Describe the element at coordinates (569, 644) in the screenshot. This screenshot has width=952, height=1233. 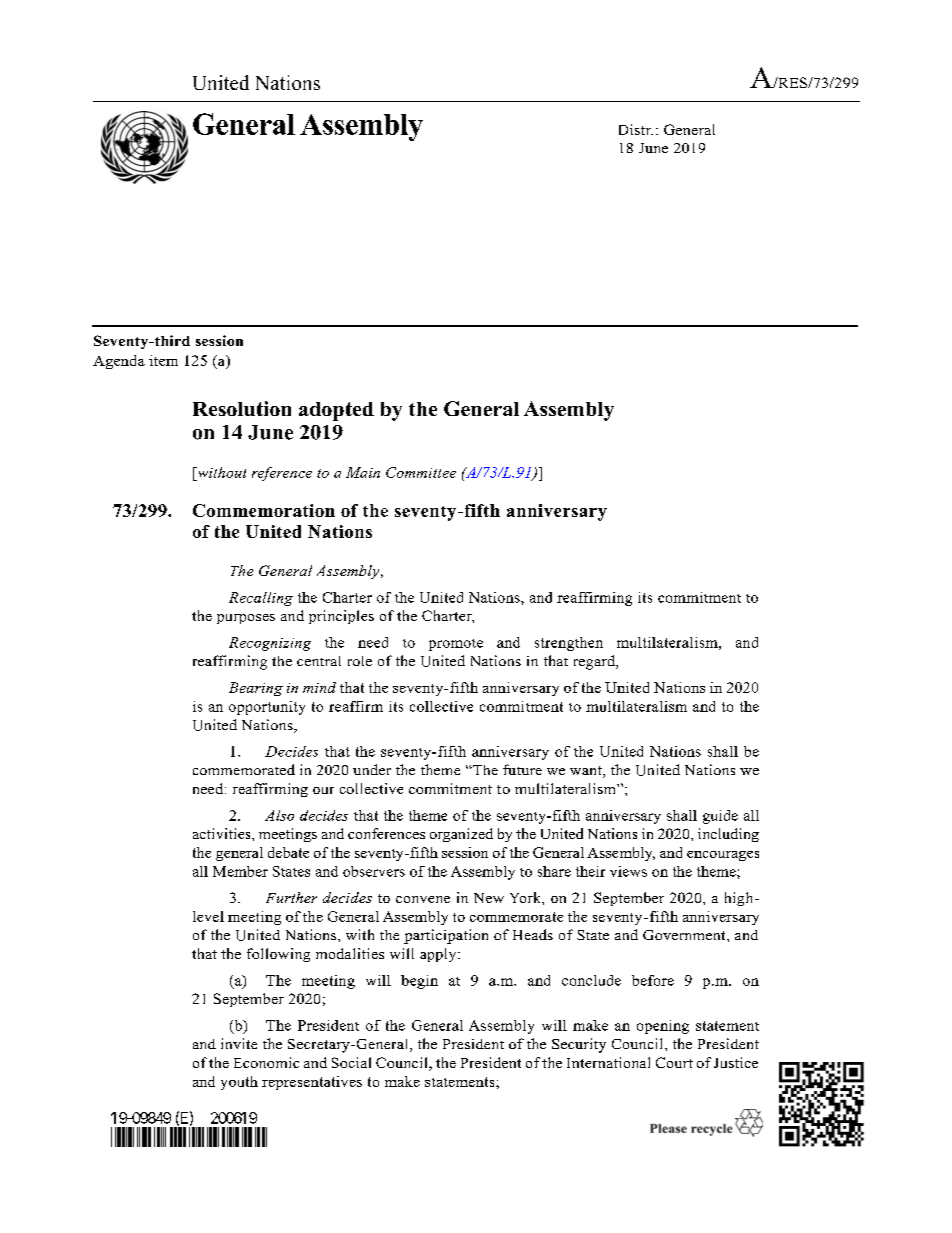
I see `strengthen` at that location.
